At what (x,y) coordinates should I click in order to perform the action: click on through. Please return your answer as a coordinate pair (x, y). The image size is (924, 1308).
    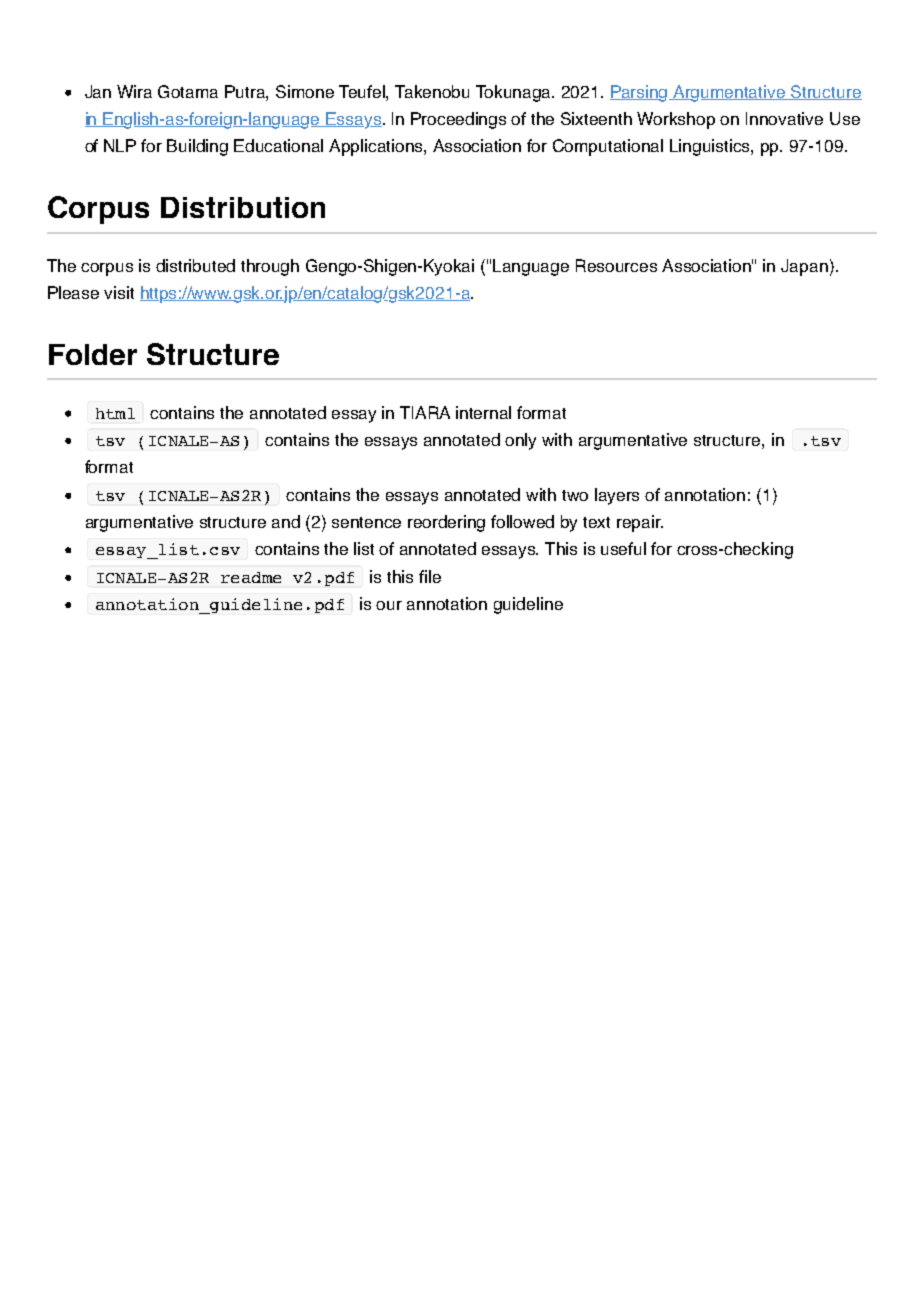
    Looking at the image, I should click on (270, 267).
